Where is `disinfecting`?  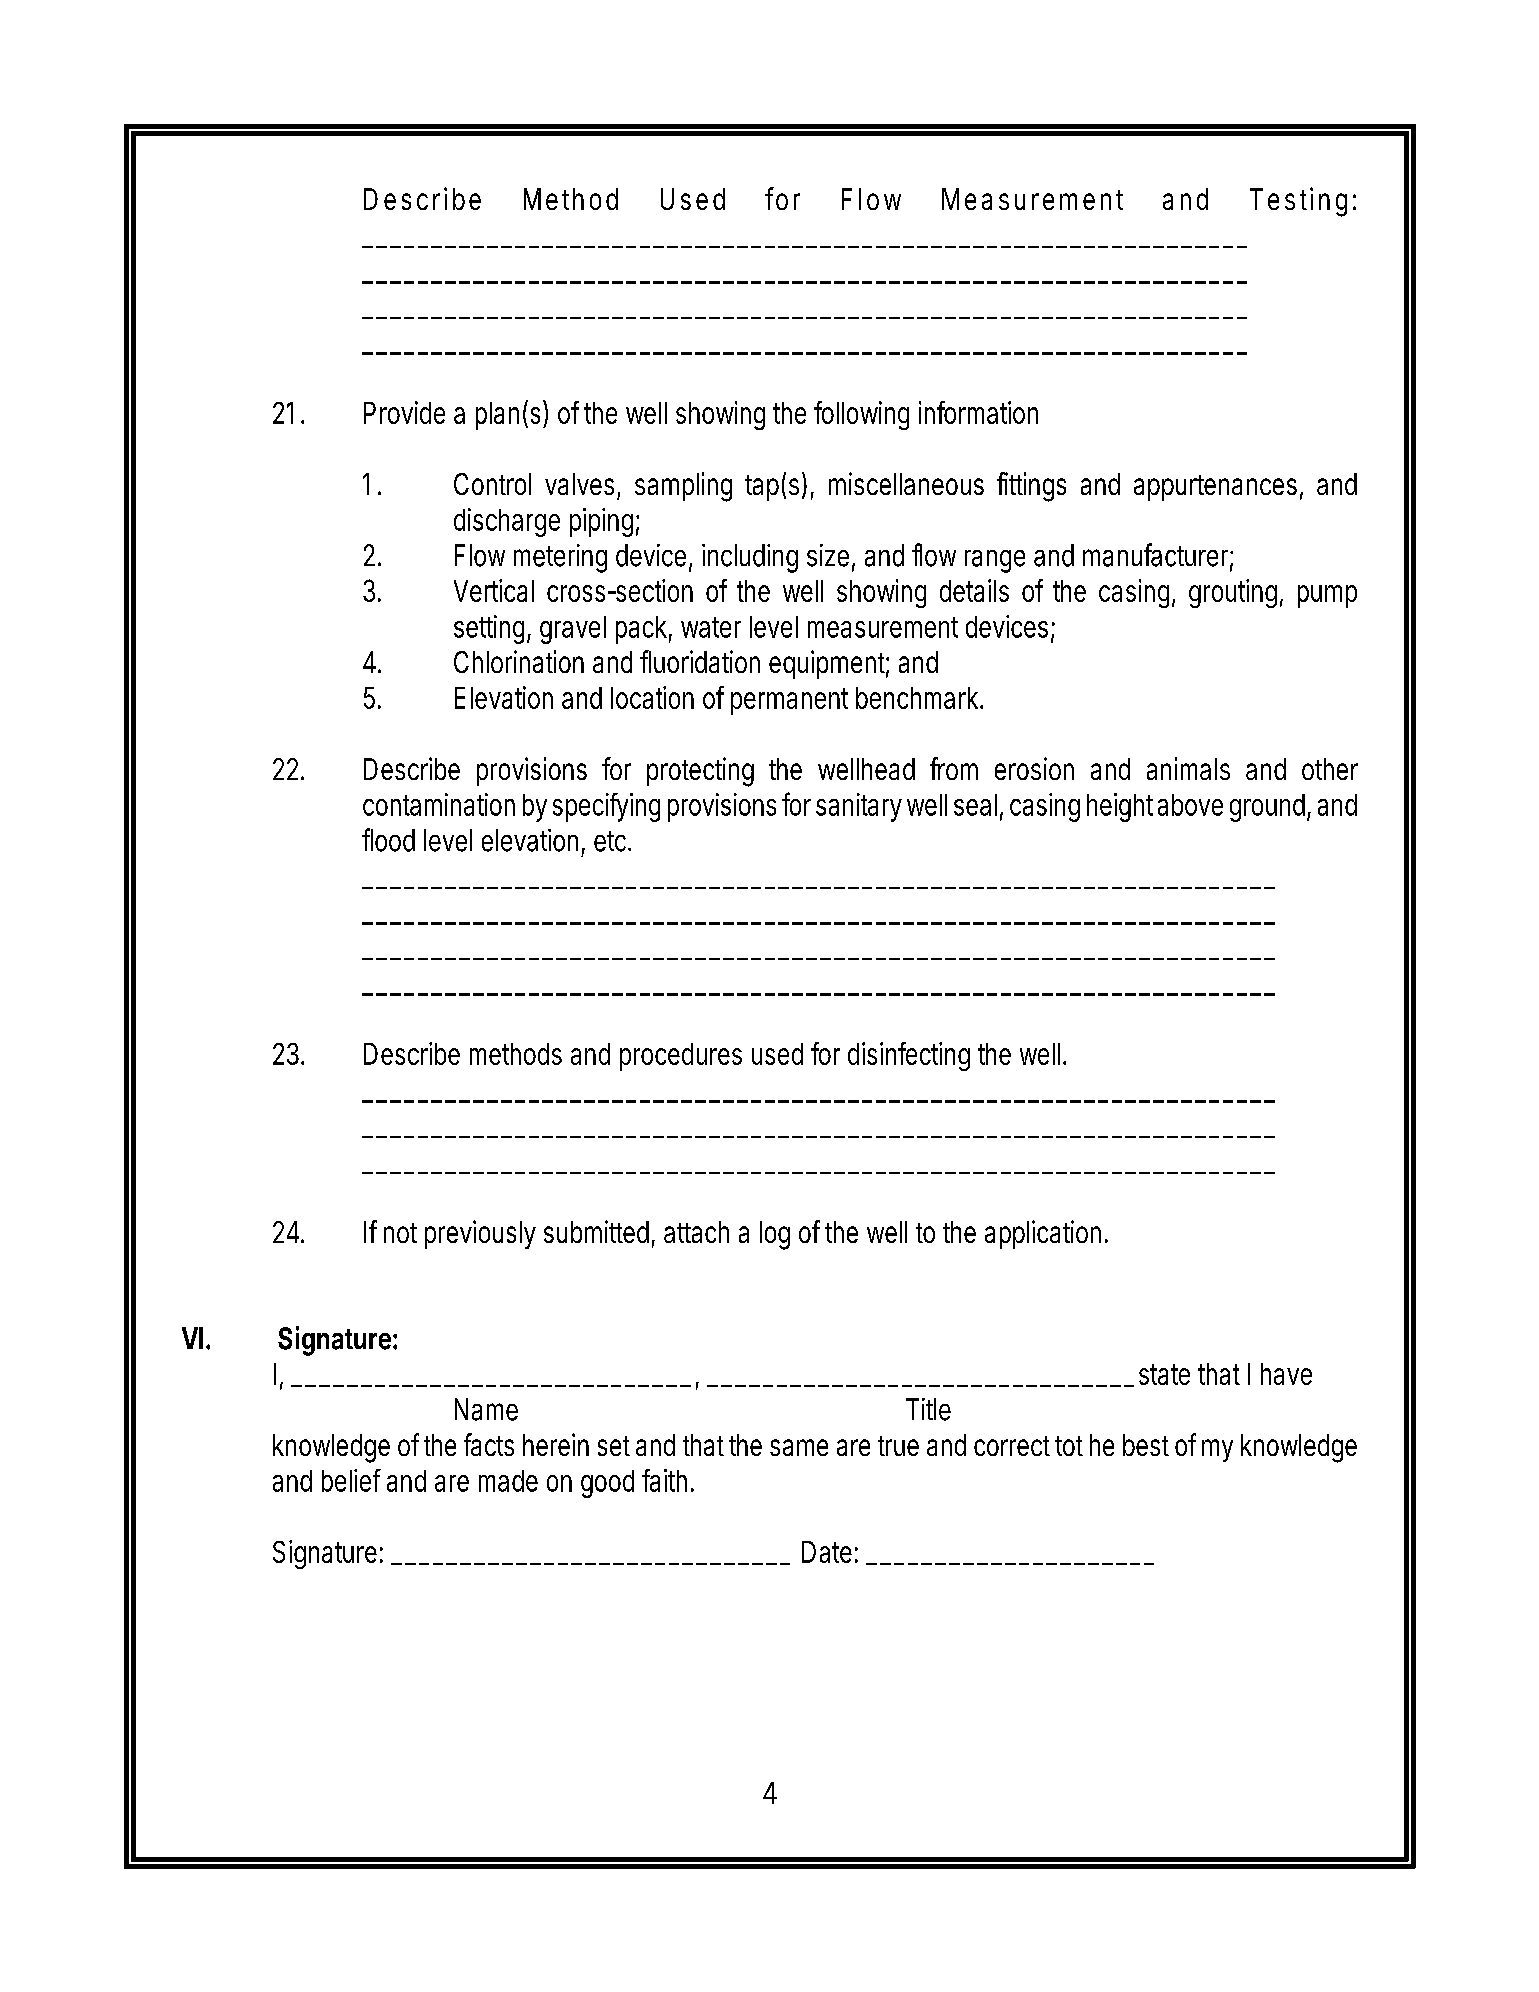 disinfecting is located at coordinates (909, 1056).
